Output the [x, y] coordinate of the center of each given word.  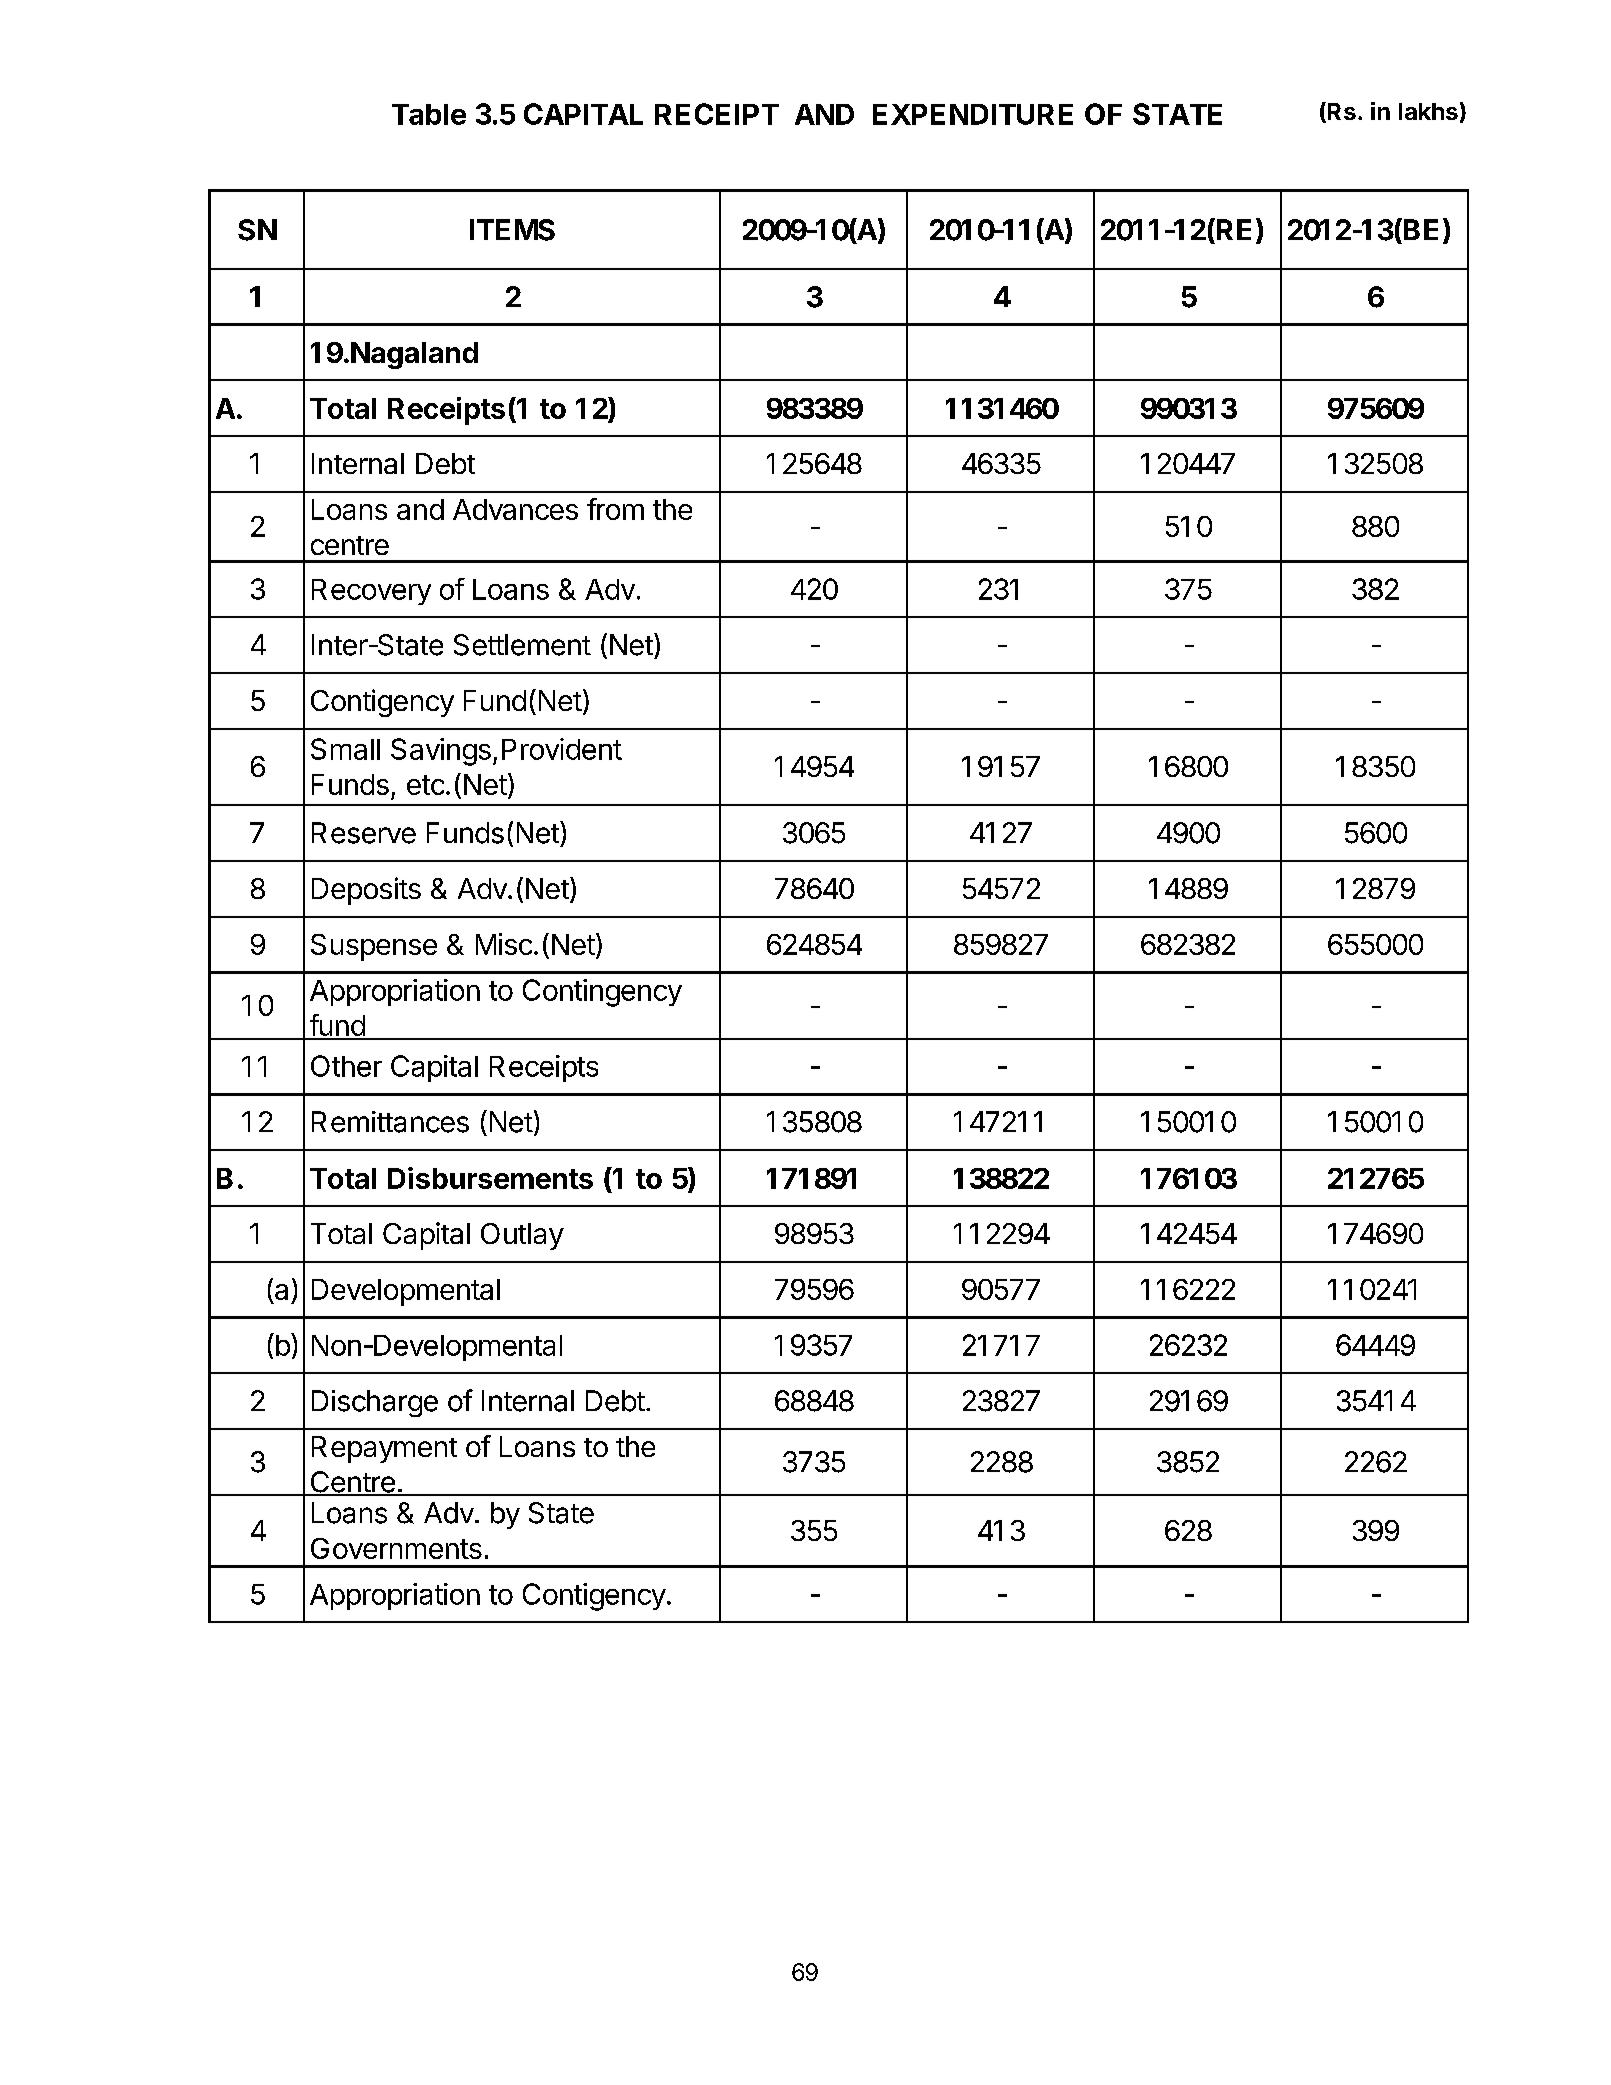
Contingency [602, 993]
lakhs [1428, 111]
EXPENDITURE [973, 114]
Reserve [364, 833]
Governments [396, 1548]
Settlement [522, 645]
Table [429, 114]
